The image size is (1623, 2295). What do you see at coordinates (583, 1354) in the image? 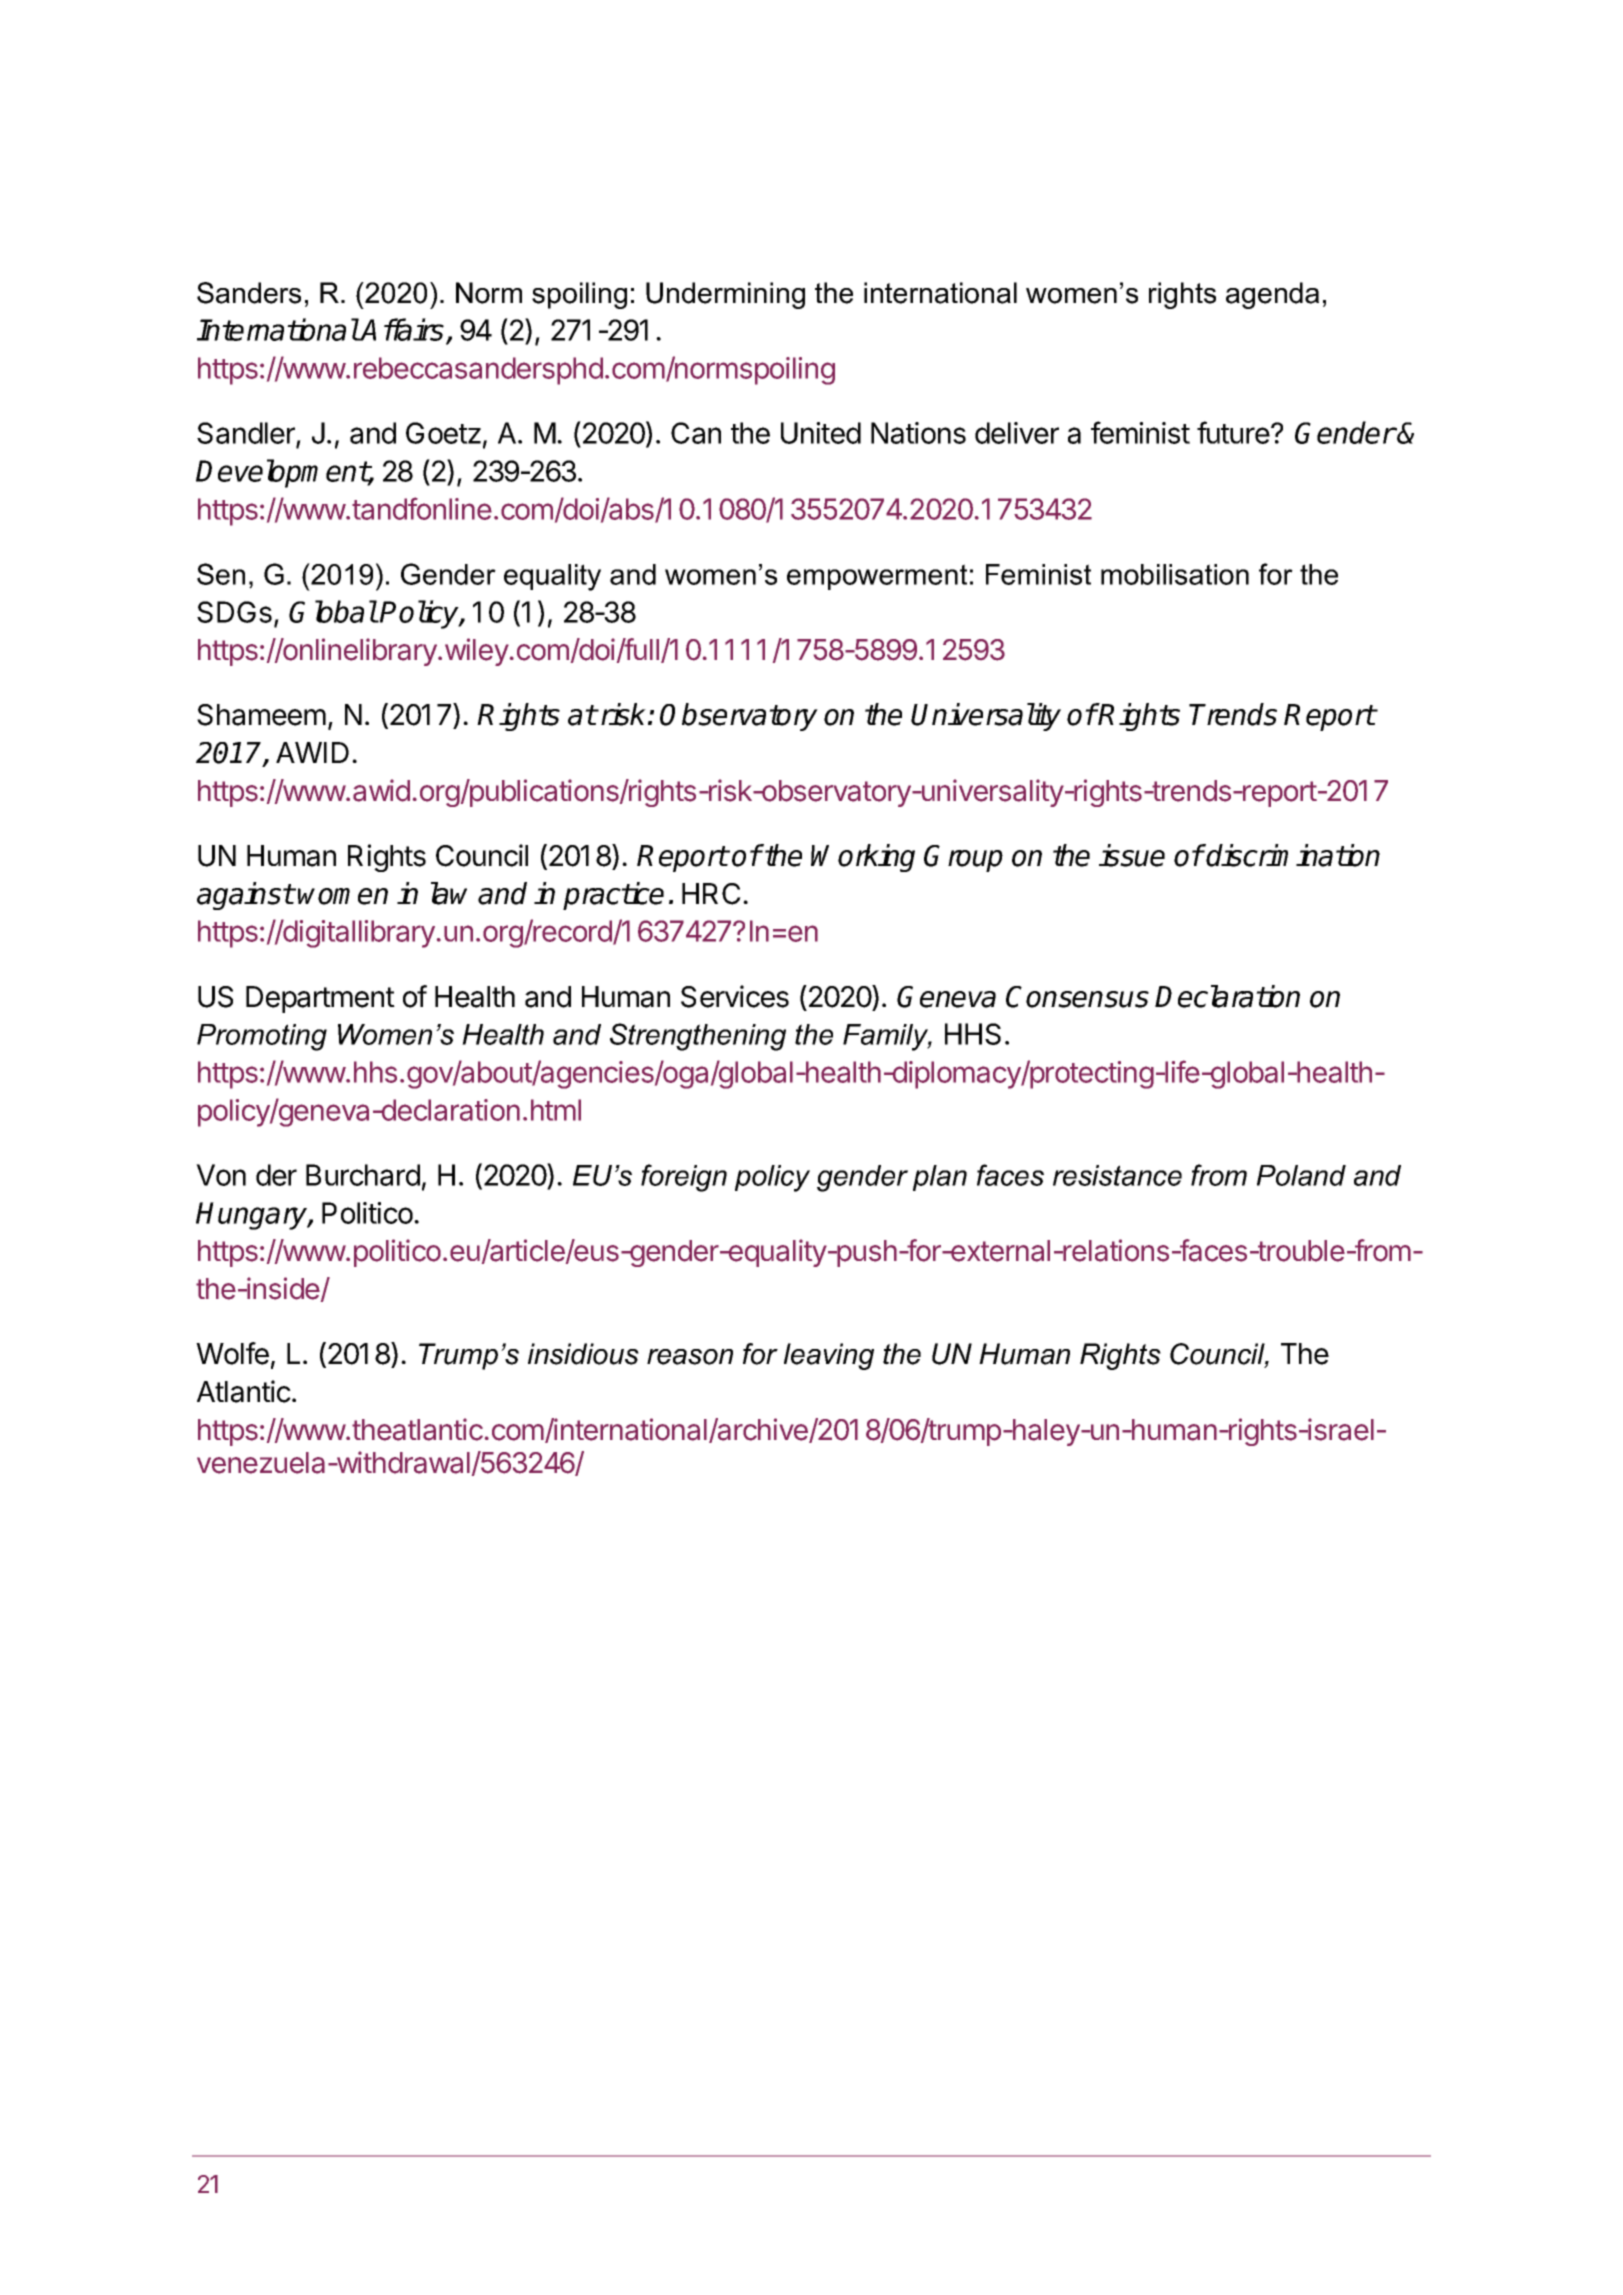
I see `insidious` at bounding box center [583, 1354].
